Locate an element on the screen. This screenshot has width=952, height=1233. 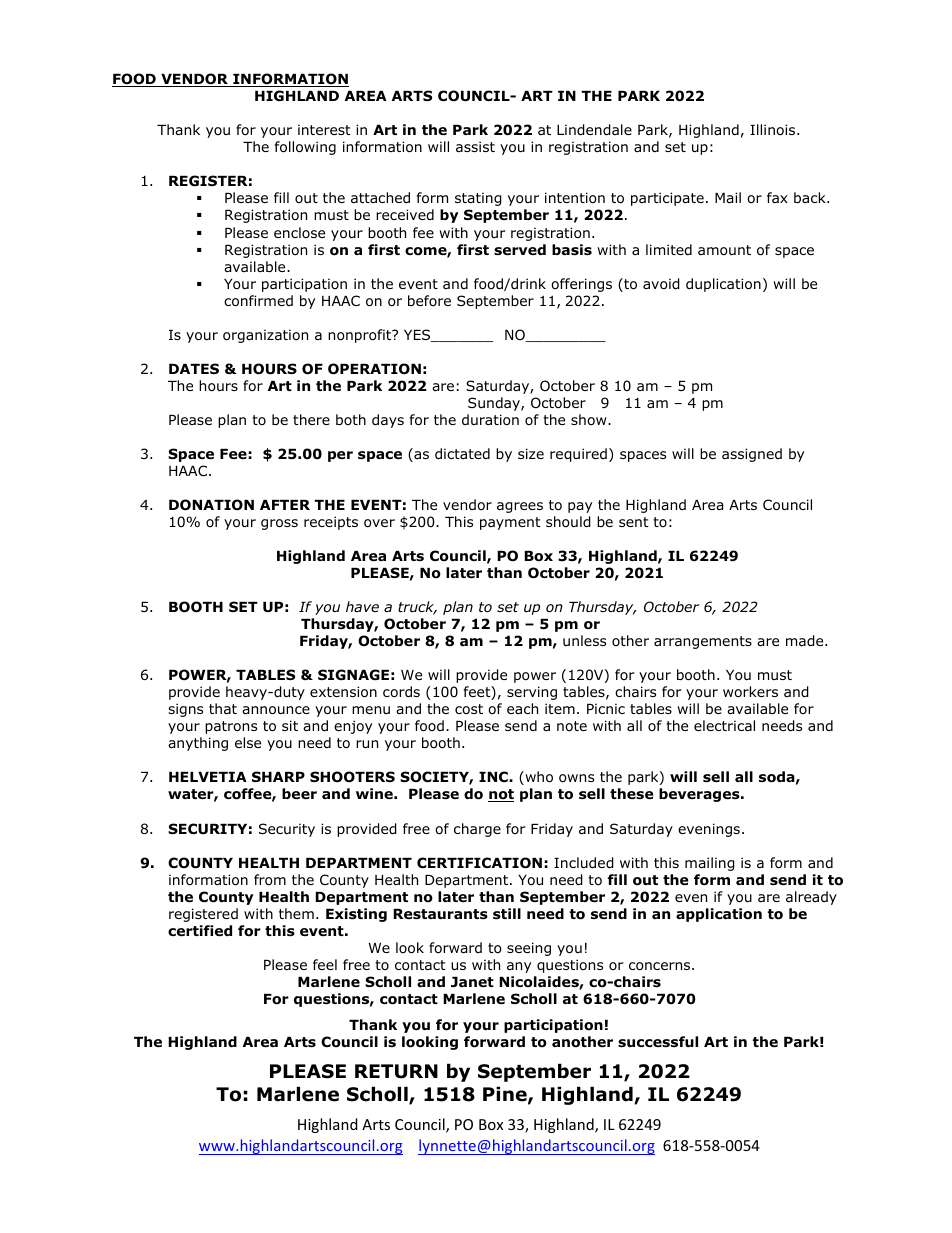
assist is located at coordinates (475, 146).
